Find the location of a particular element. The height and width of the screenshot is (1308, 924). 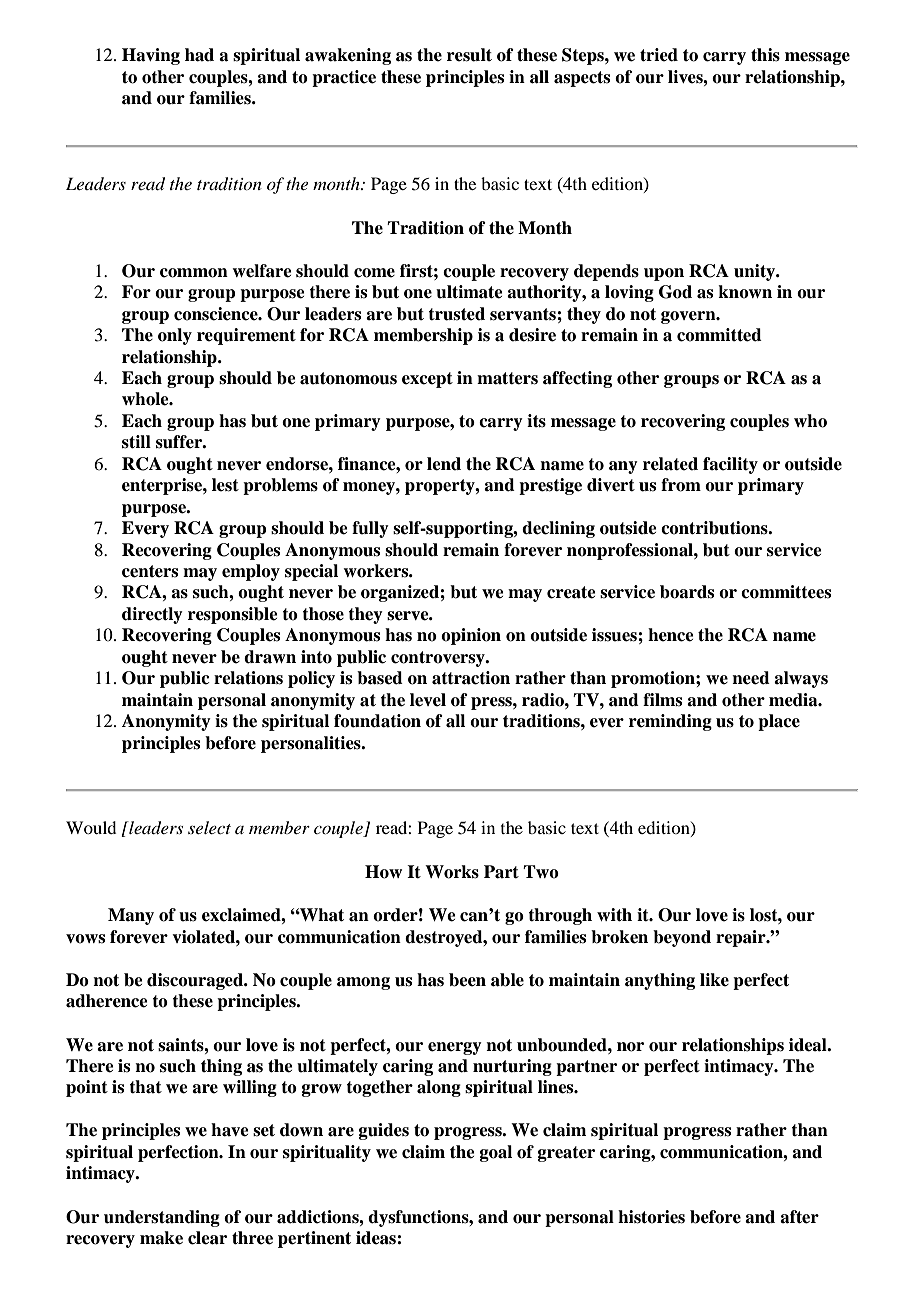

hence is located at coordinates (671, 635).
